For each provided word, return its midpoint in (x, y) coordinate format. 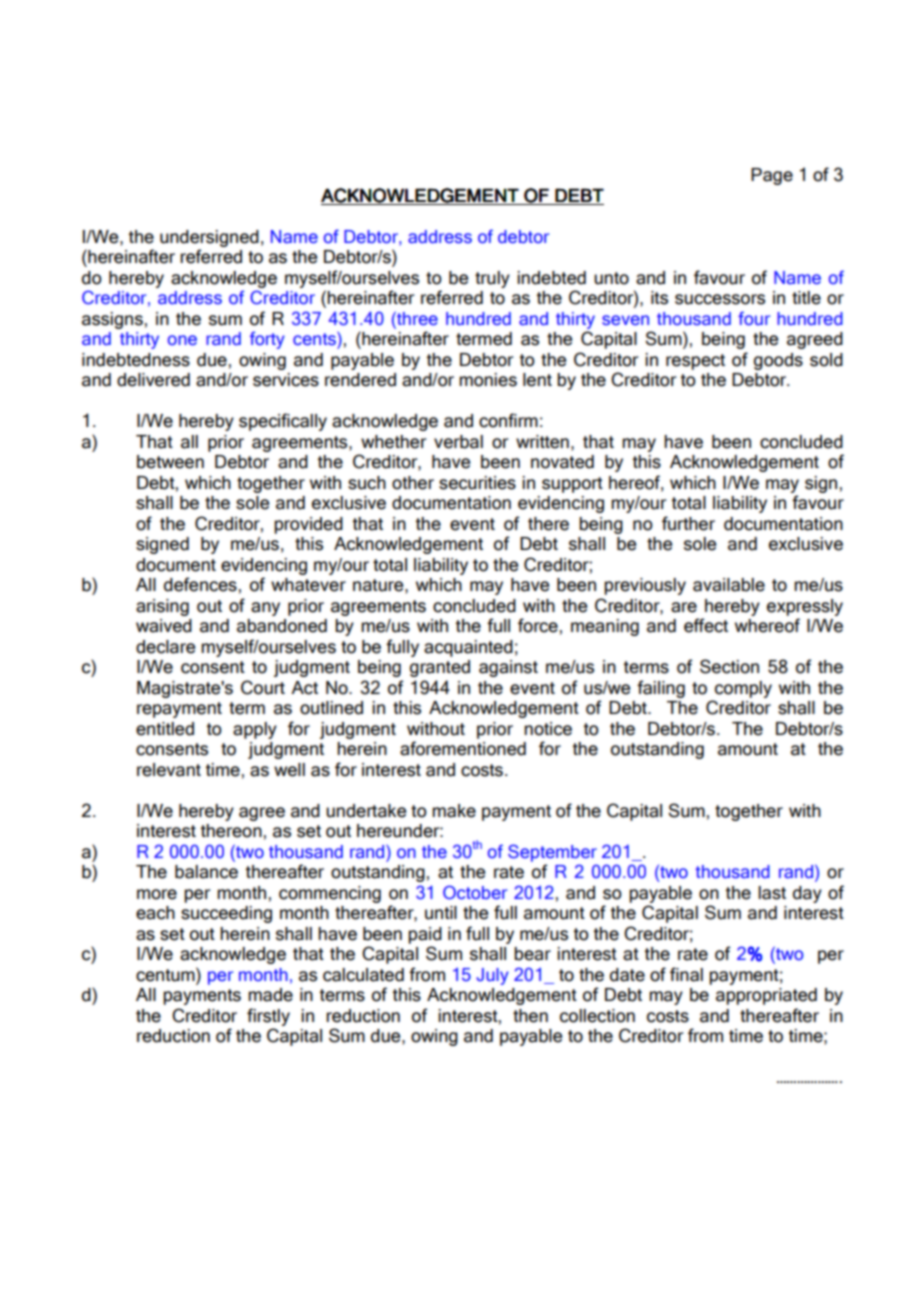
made (270, 995)
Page (772, 176)
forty (267, 340)
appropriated (766, 996)
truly (492, 279)
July (492, 976)
